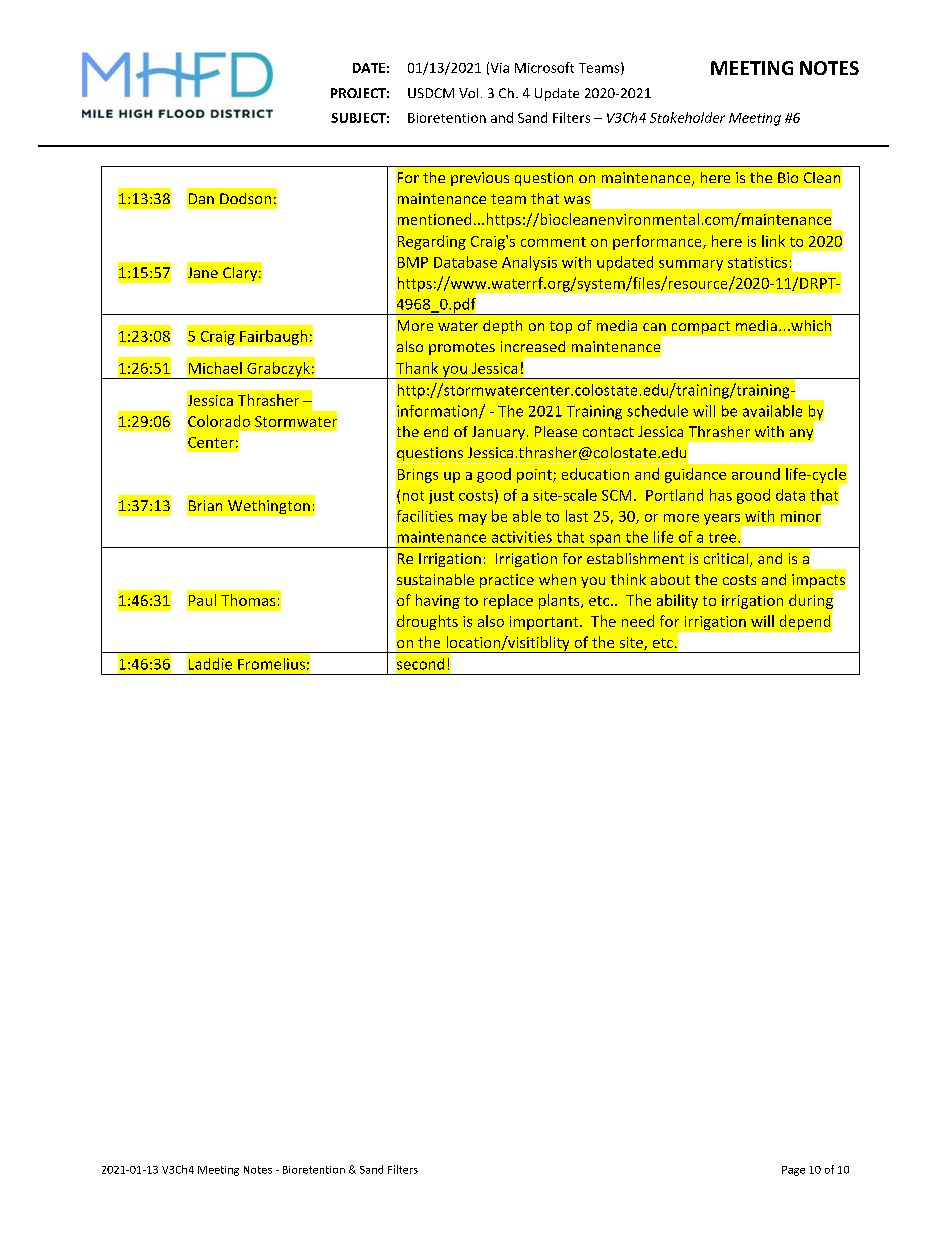 The width and height of the page is (952, 1233). What do you see at coordinates (793, 1171) in the page?
I see `Page` at bounding box center [793, 1171].
